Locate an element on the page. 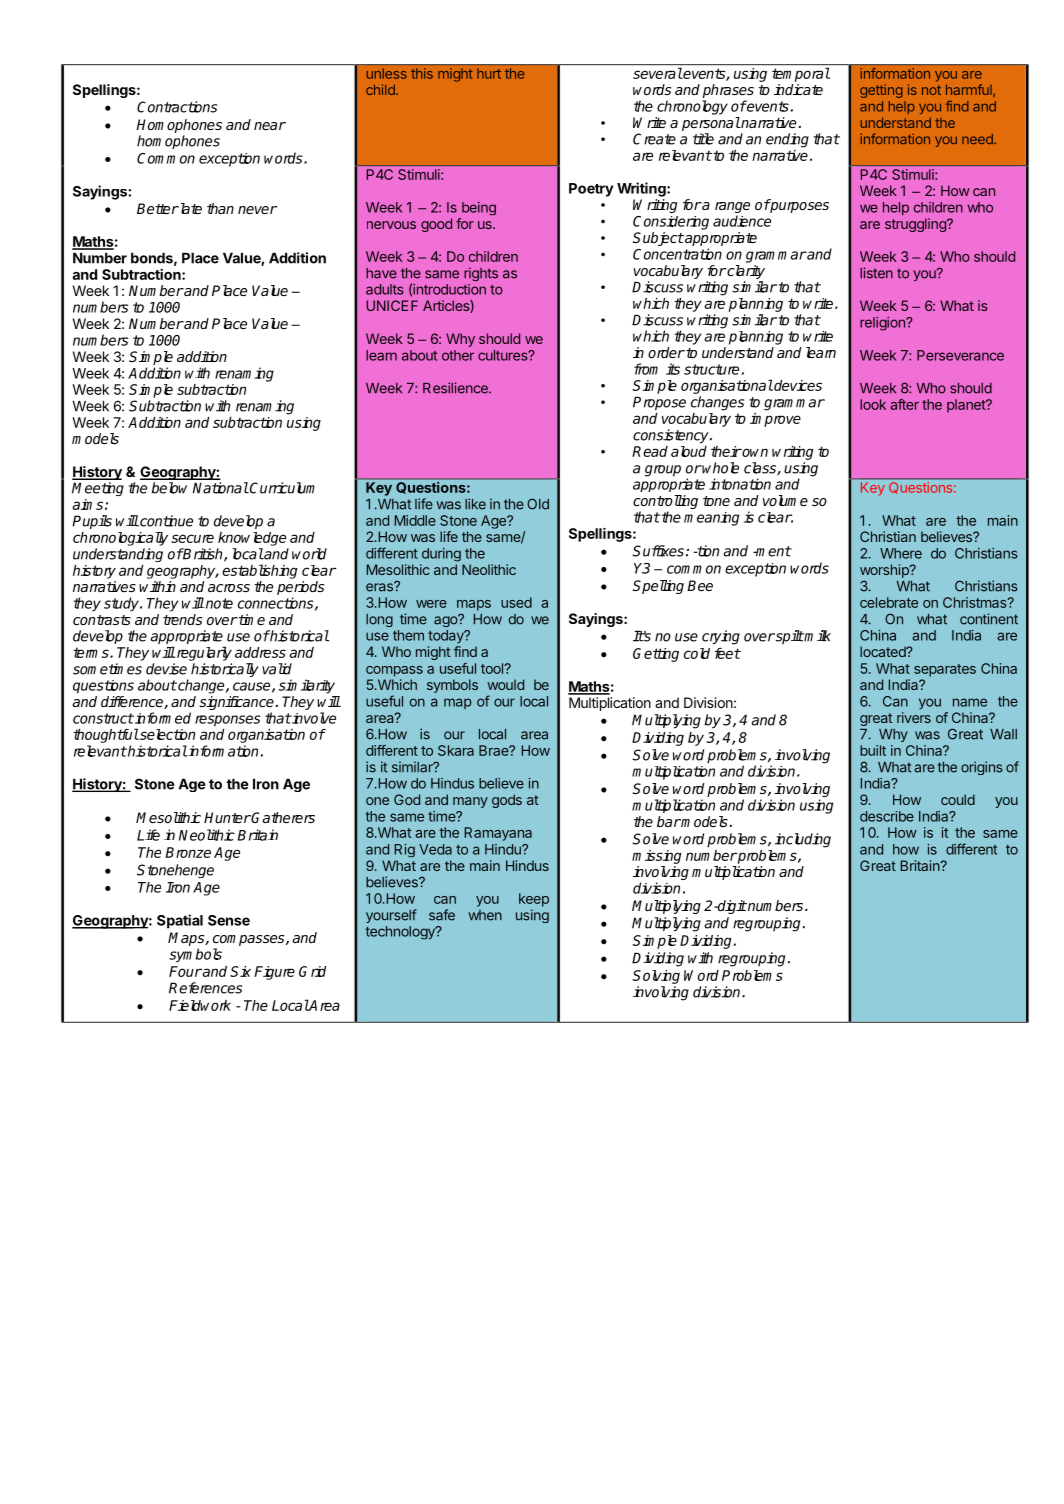  Four is located at coordinates (185, 971).
